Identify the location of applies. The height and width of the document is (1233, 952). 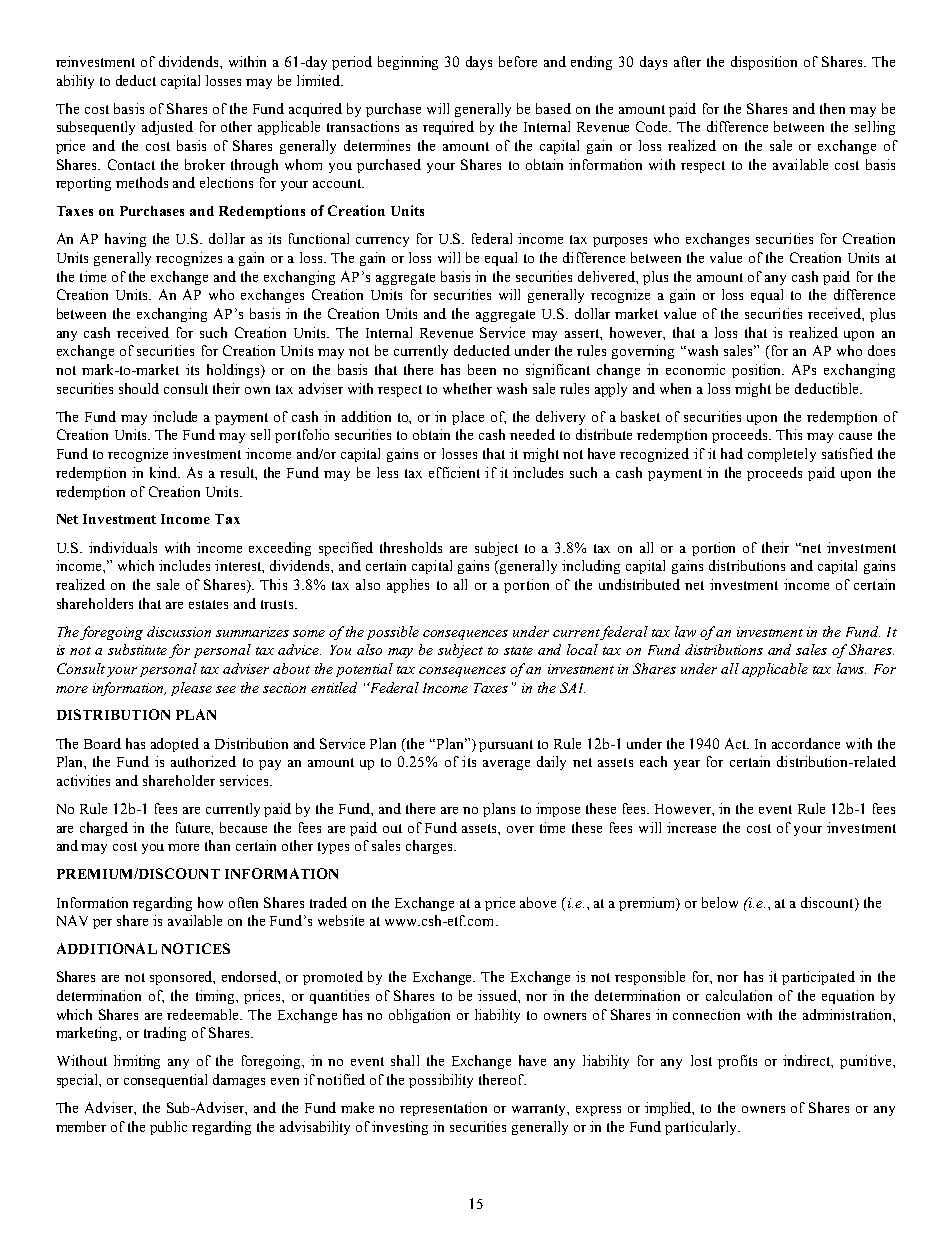
(408, 586).
